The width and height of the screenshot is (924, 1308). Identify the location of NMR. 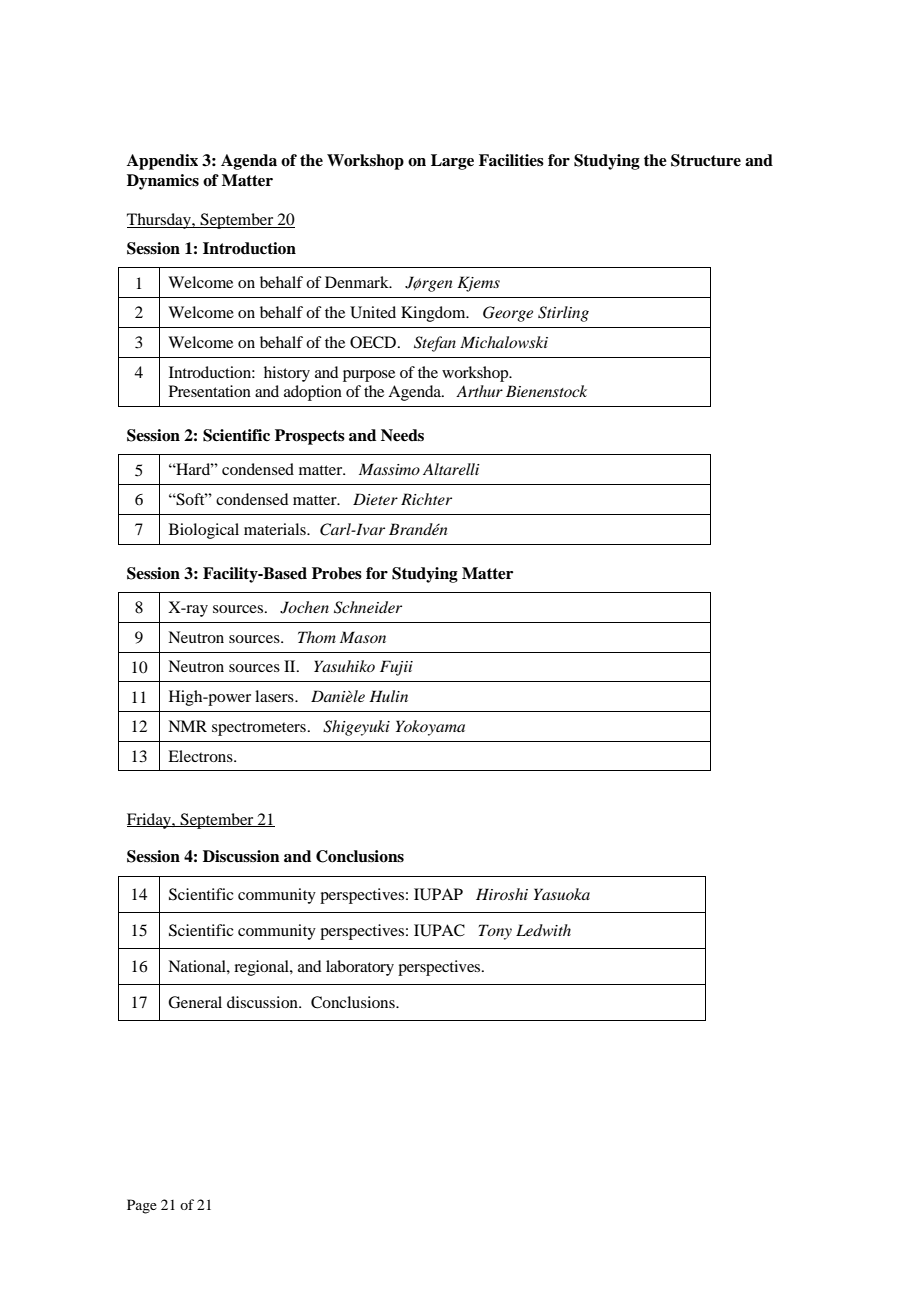
(187, 726).
